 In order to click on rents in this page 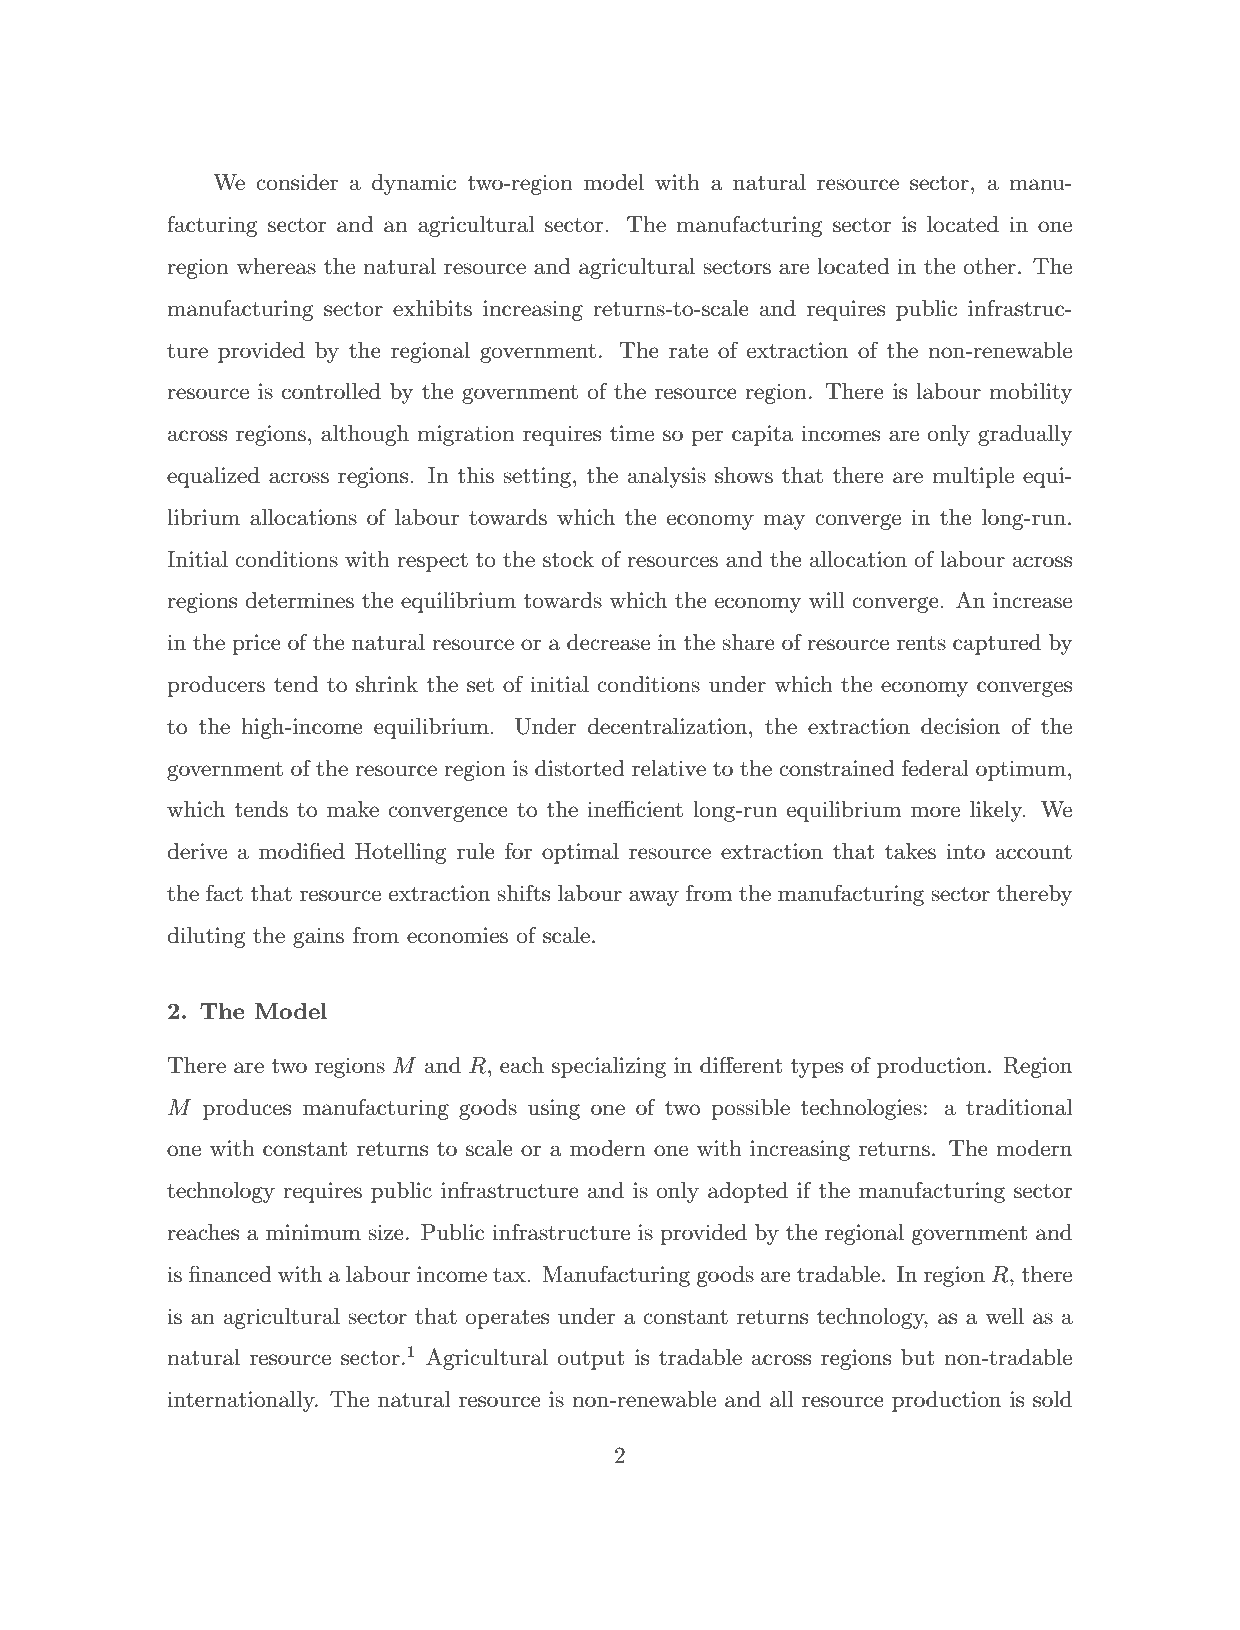, I will do `click(921, 643)`.
